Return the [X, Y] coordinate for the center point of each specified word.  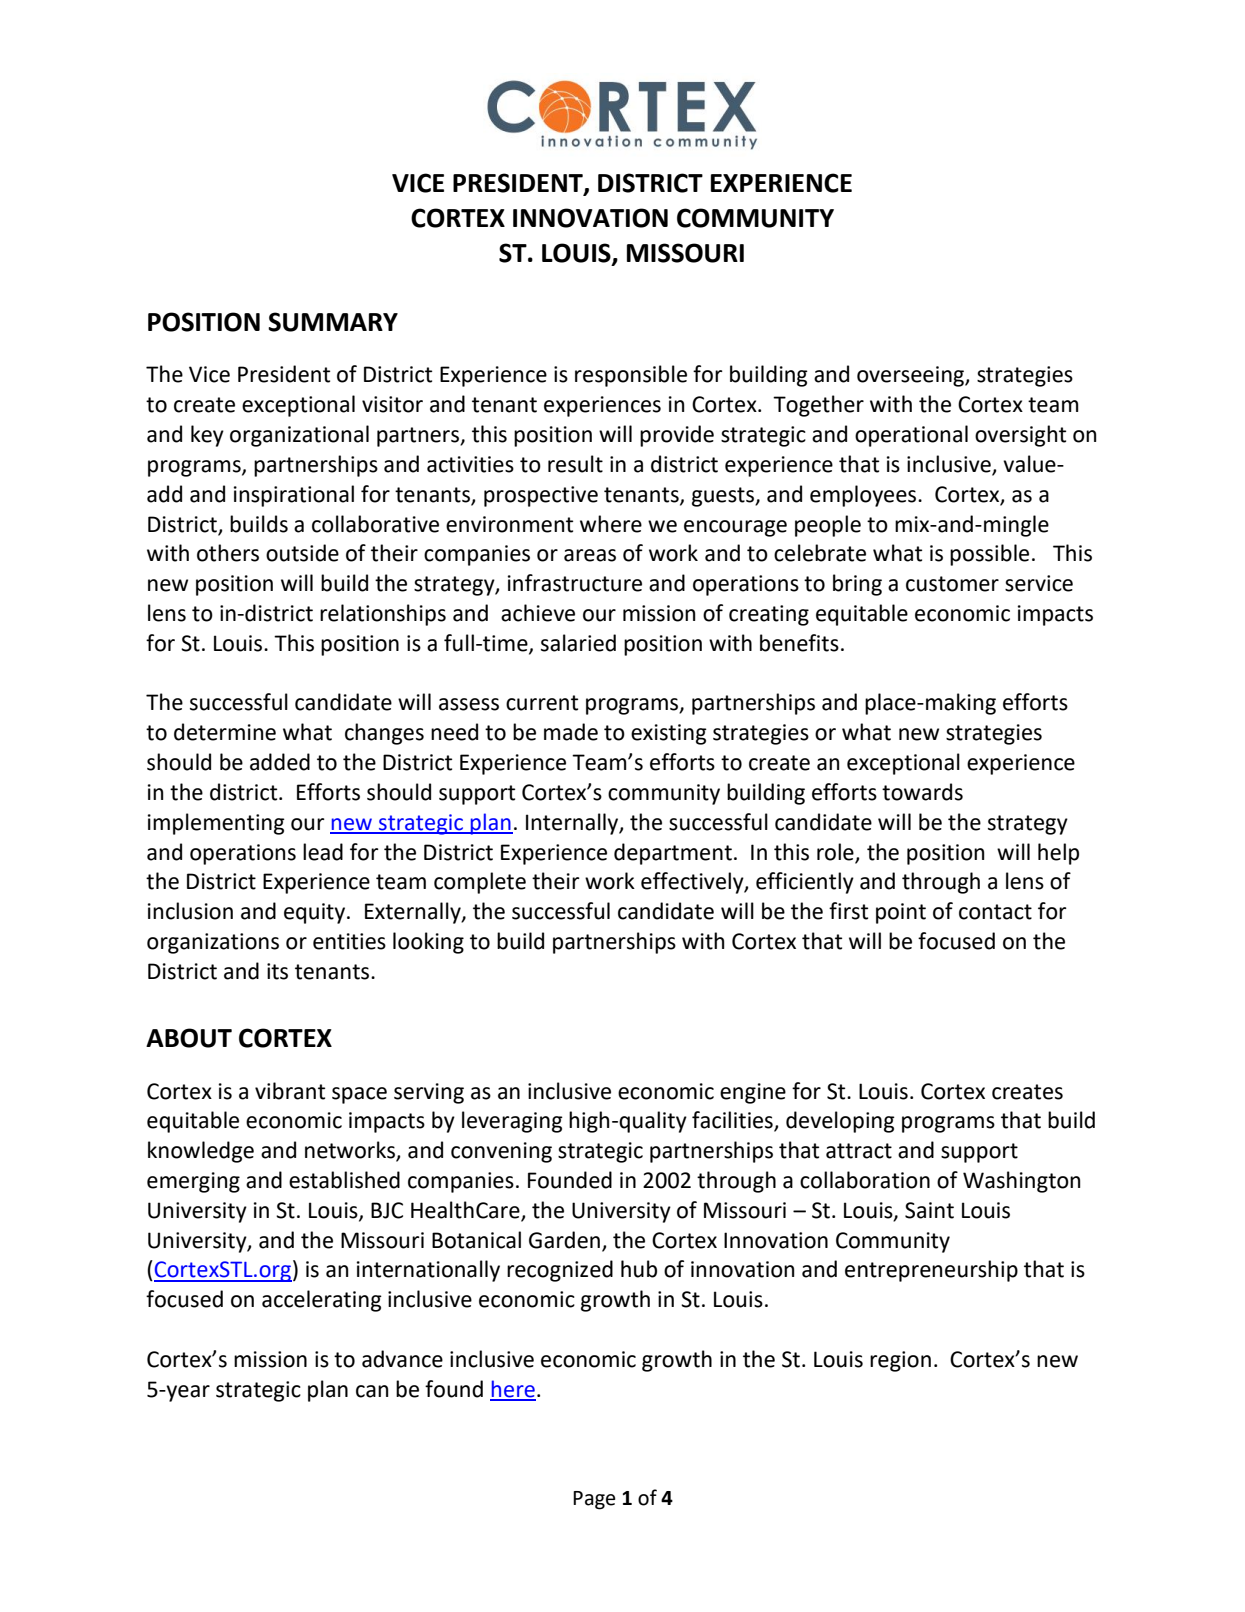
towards [922, 792]
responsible [631, 376]
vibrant [290, 1091]
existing [669, 734]
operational [911, 436]
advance [402, 1359]
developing [840, 1122]
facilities [733, 1121]
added [280, 762]
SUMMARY [333, 322]
